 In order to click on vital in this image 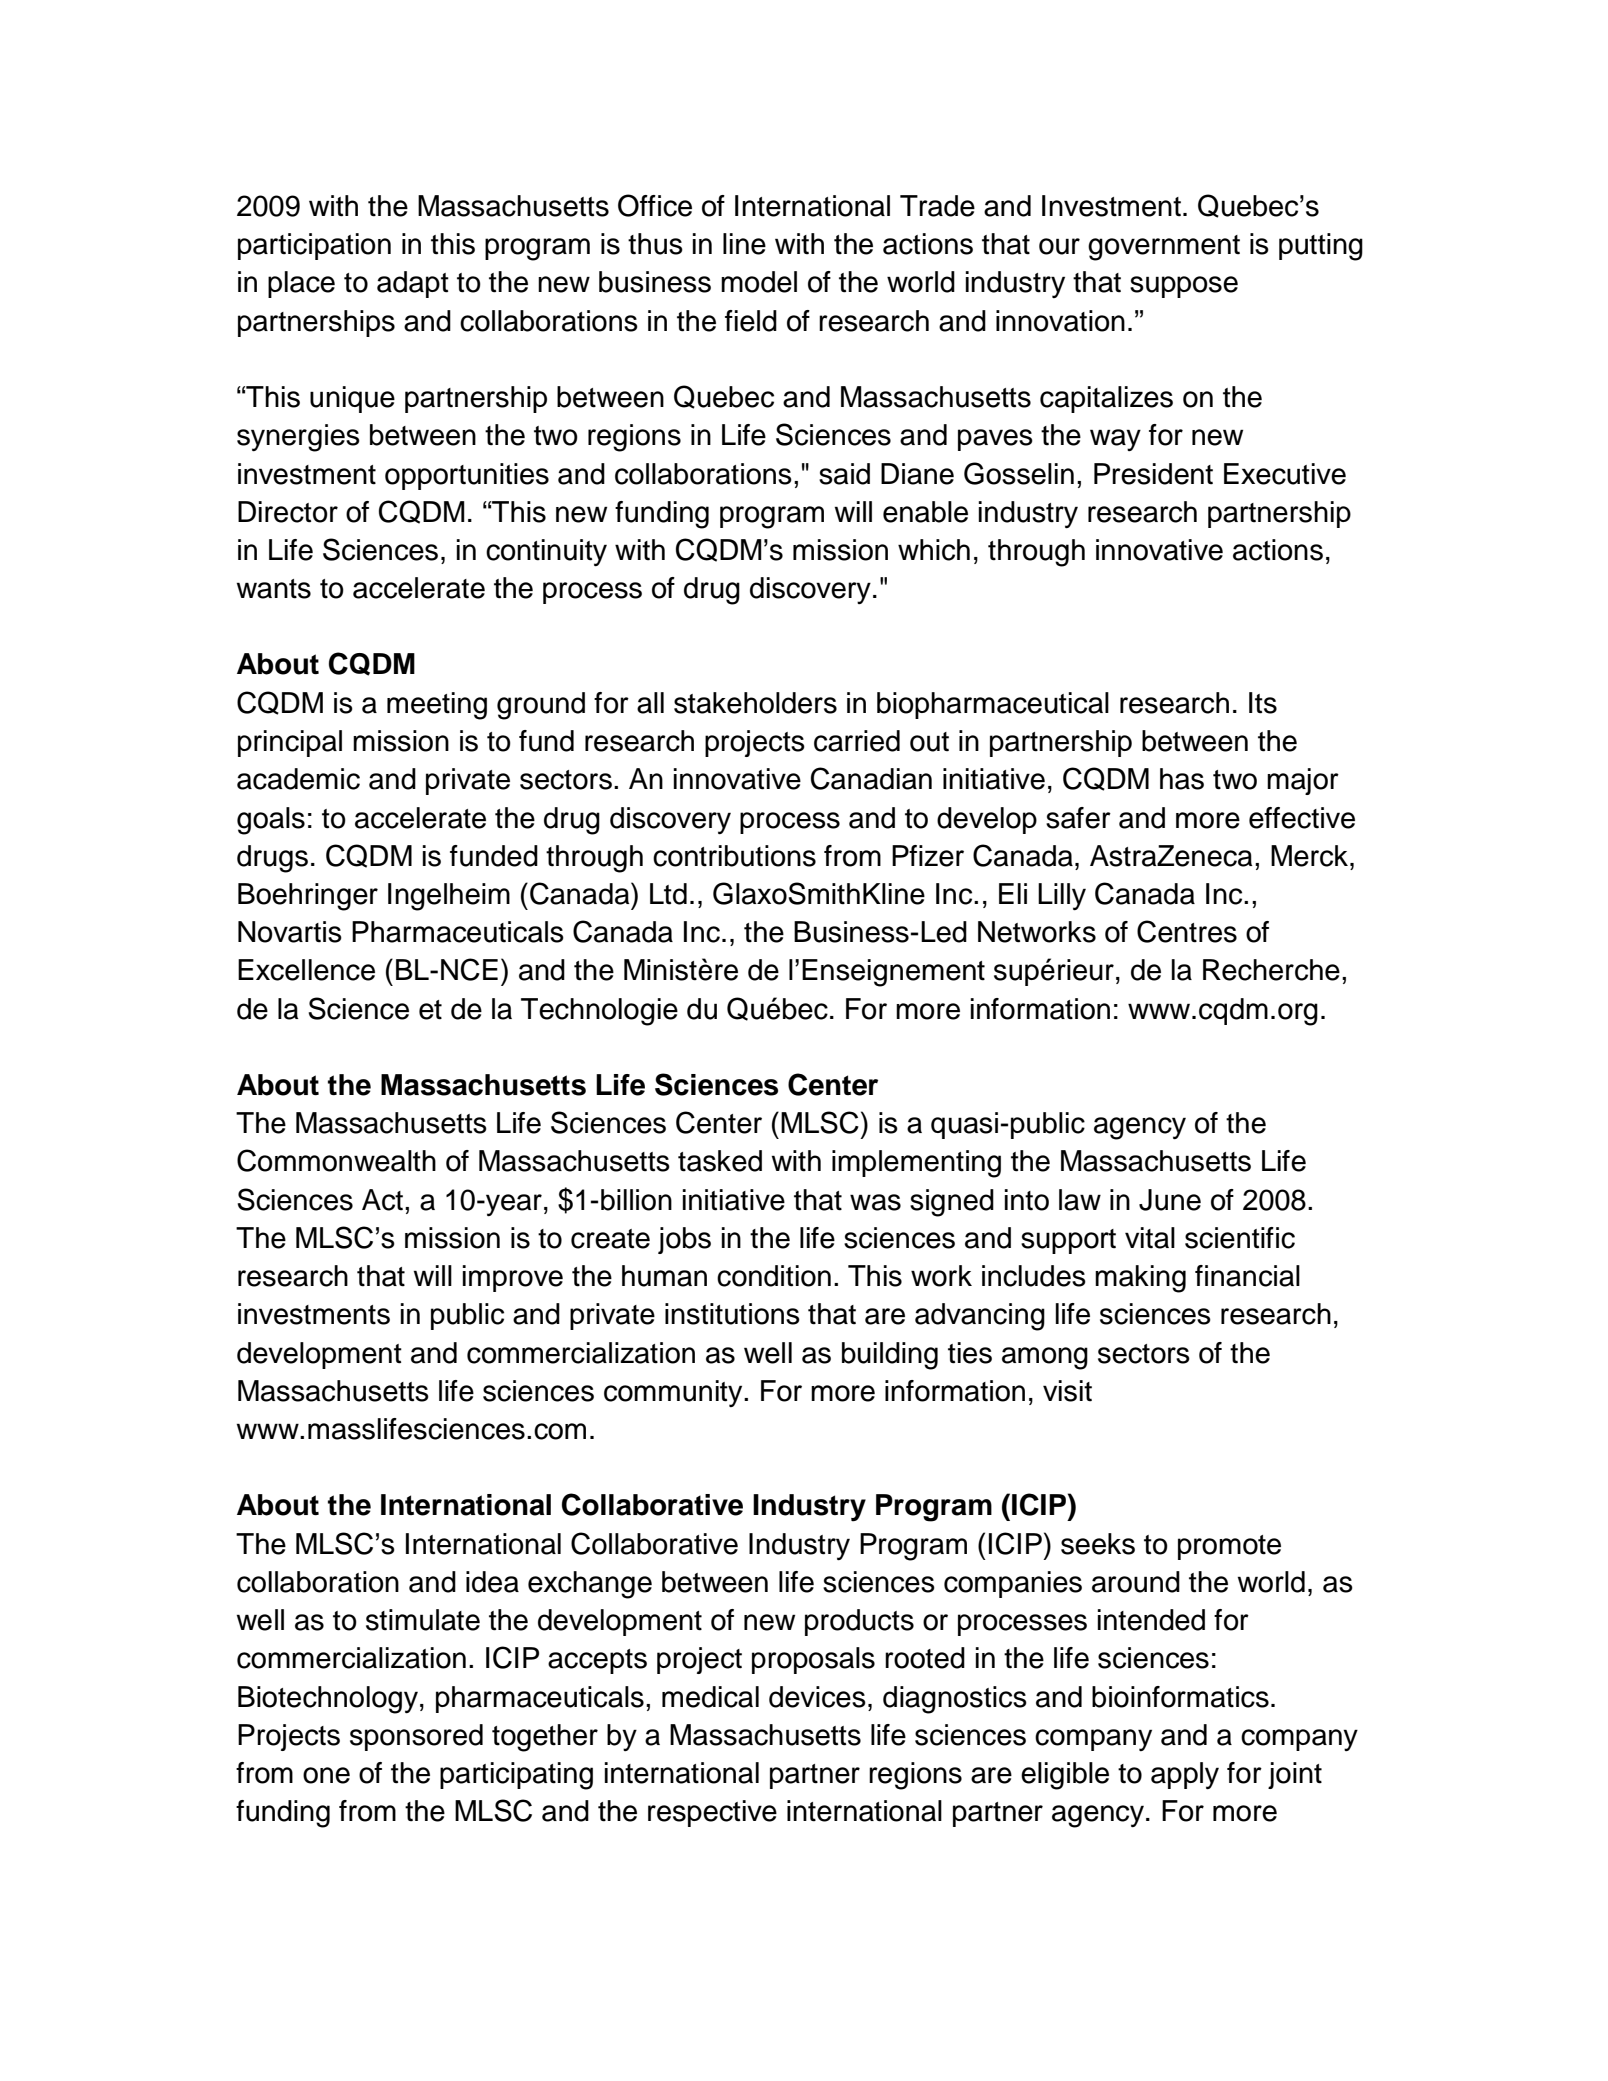, I will do `click(1150, 1238)`.
